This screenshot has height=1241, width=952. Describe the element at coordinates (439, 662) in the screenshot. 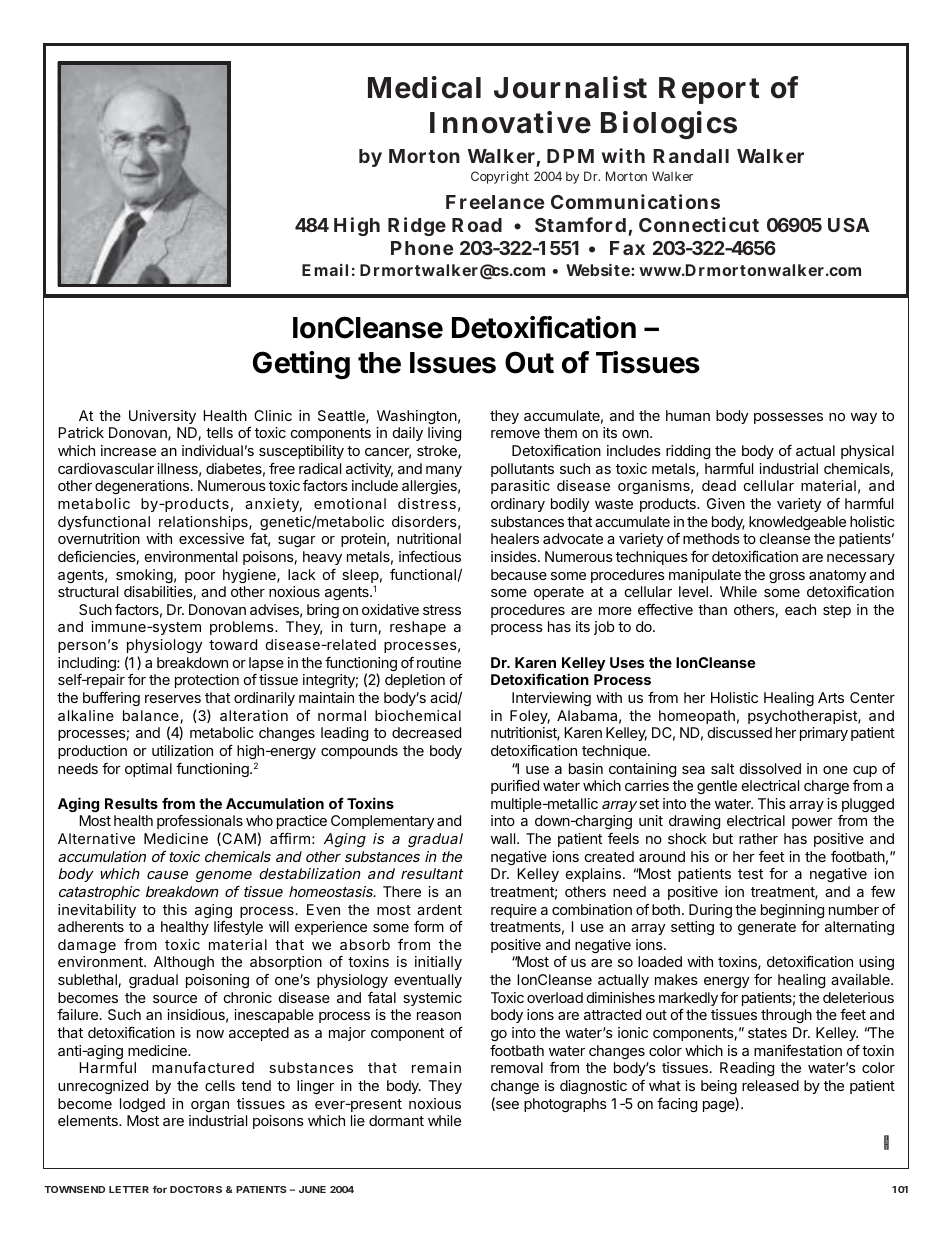

I see `routine` at that location.
